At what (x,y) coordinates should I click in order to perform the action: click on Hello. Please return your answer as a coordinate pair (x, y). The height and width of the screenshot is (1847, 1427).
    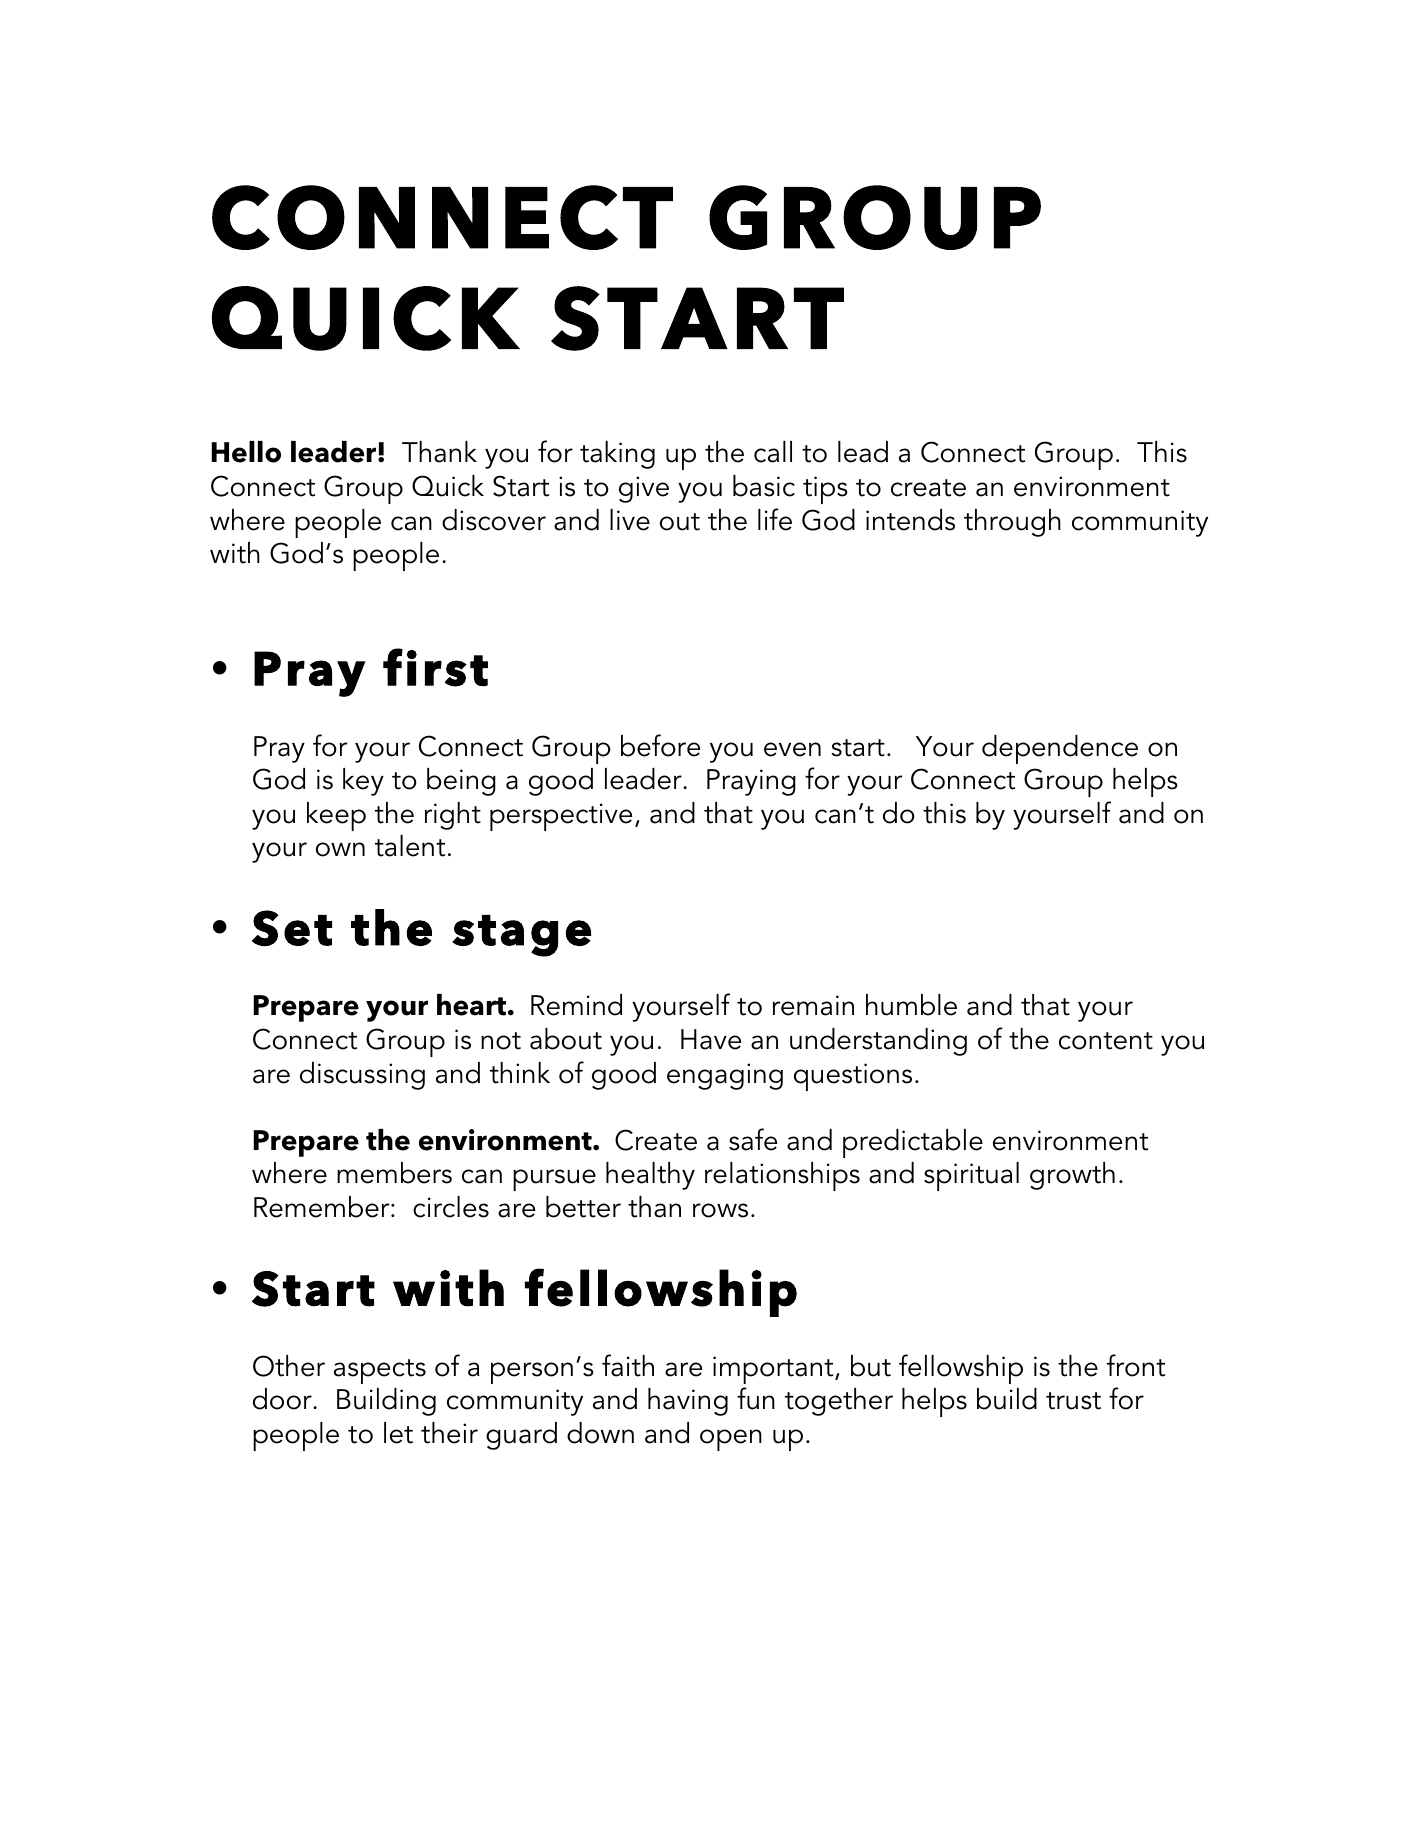
    Looking at the image, I should click on (246, 452).
